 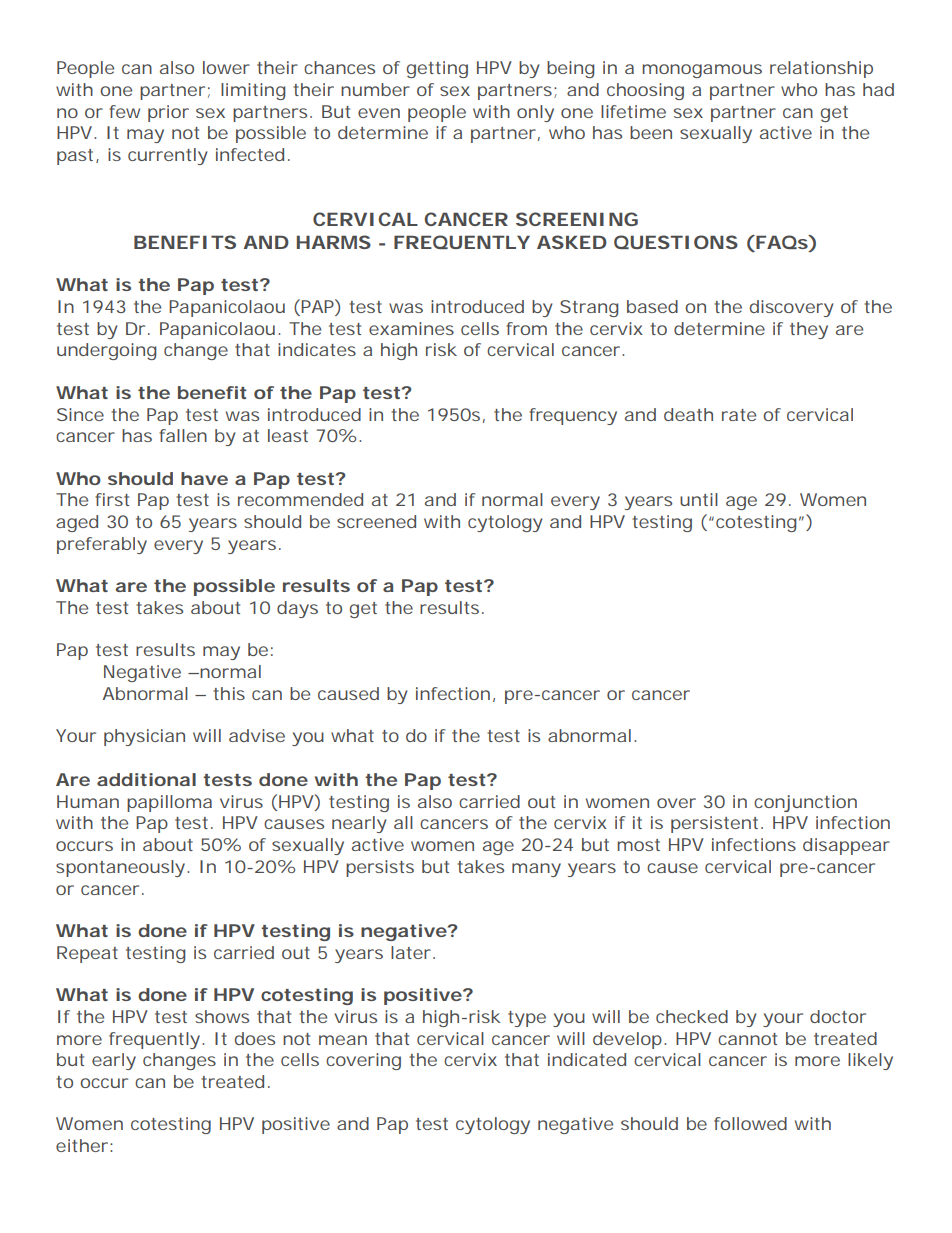 I want to click on getting, so click(x=437, y=69).
